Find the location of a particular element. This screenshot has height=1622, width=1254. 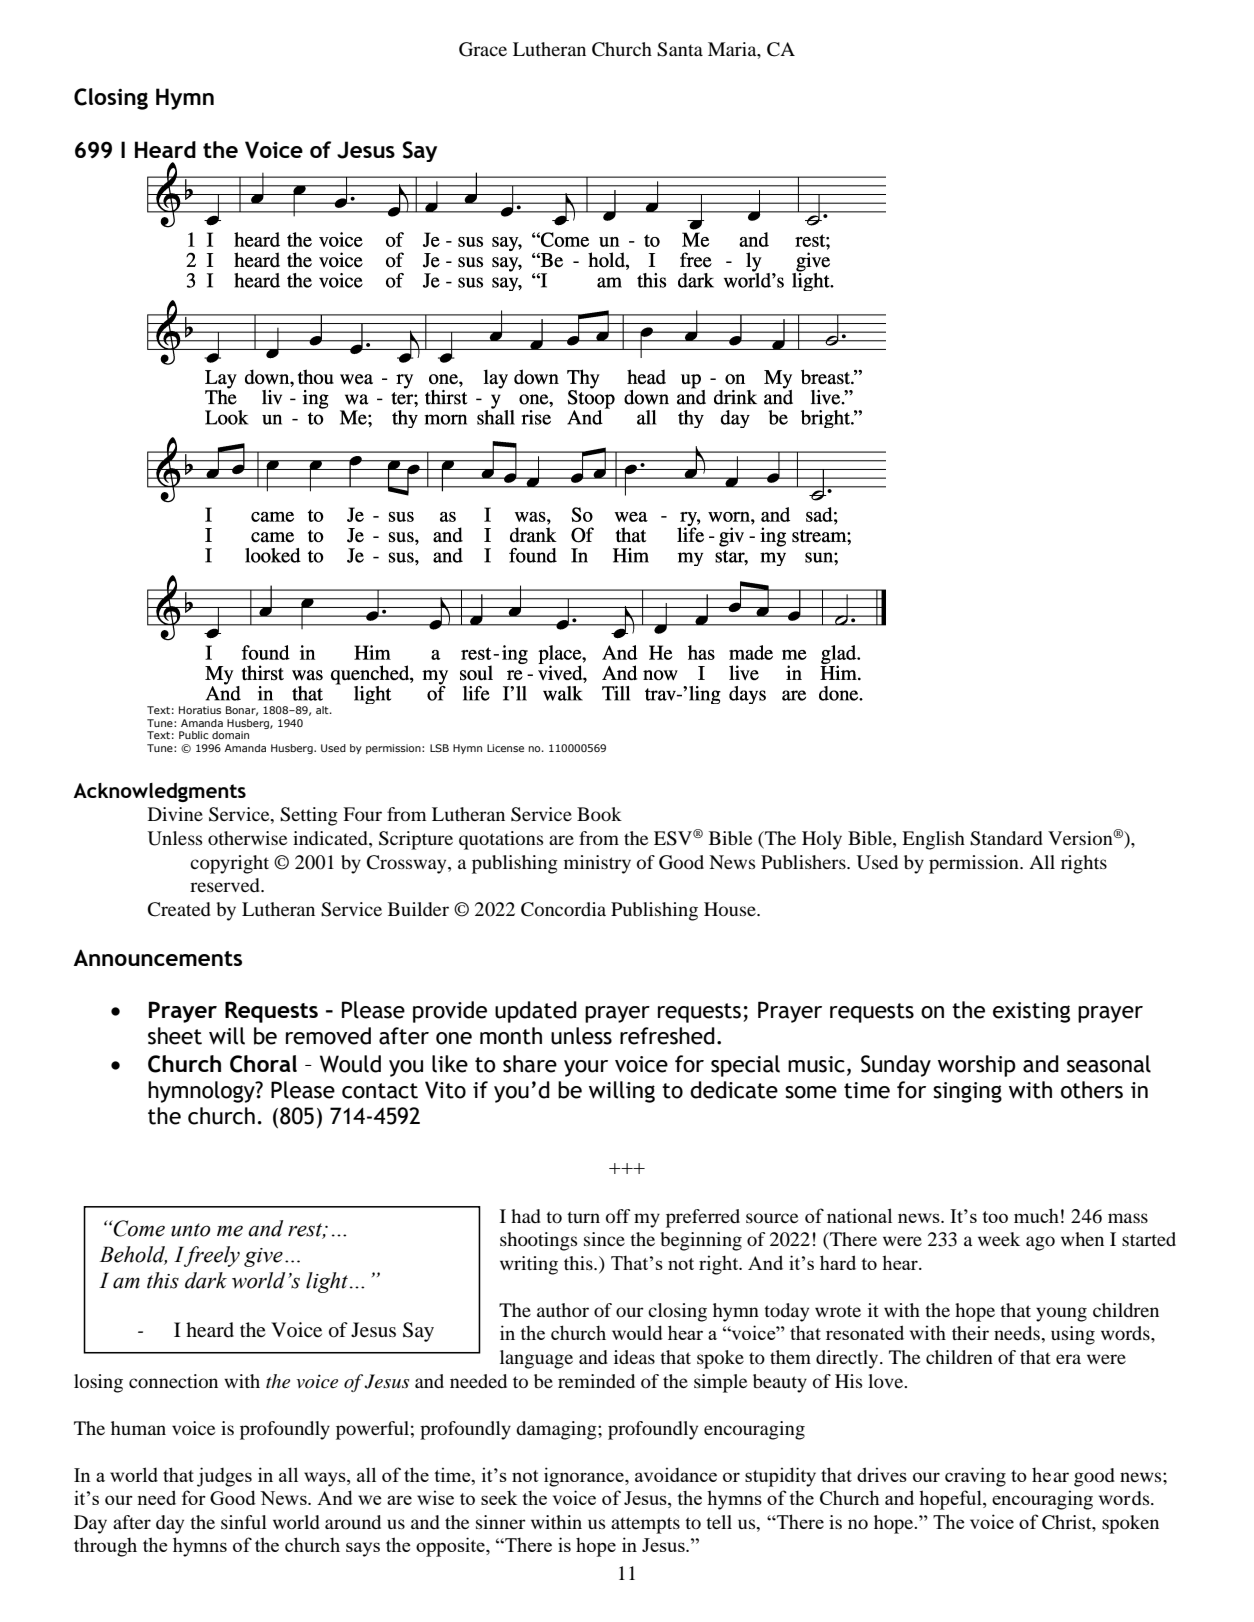

English is located at coordinates (933, 840).
